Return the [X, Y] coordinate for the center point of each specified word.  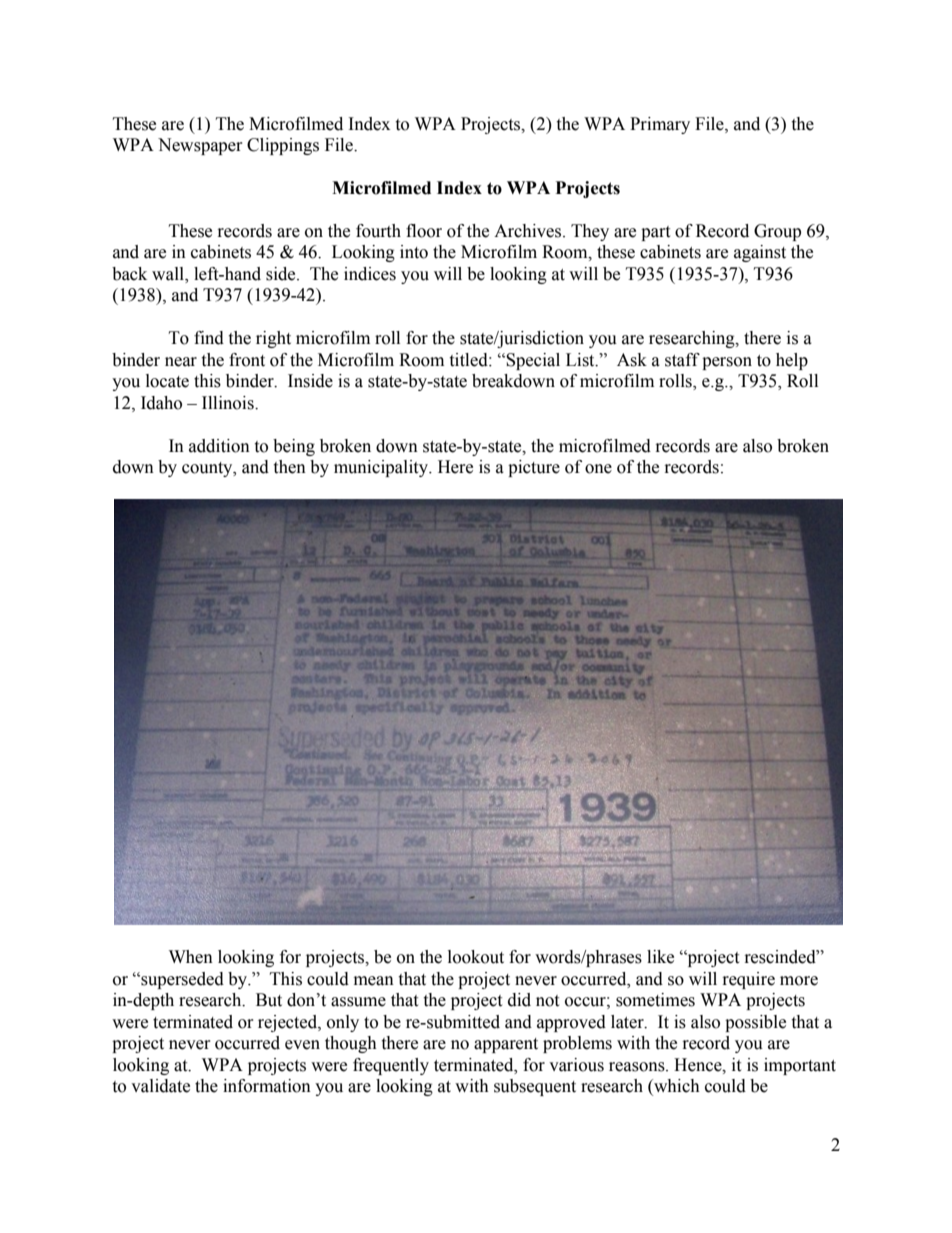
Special [533, 361]
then [289, 467]
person [727, 363]
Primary [660, 125]
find [209, 338]
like [660, 957]
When [191, 957]
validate [160, 1086]
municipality [382, 468]
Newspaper [200, 146]
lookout [476, 957]
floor [424, 231]
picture [534, 468]
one [598, 469]
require [749, 980]
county [208, 469]
